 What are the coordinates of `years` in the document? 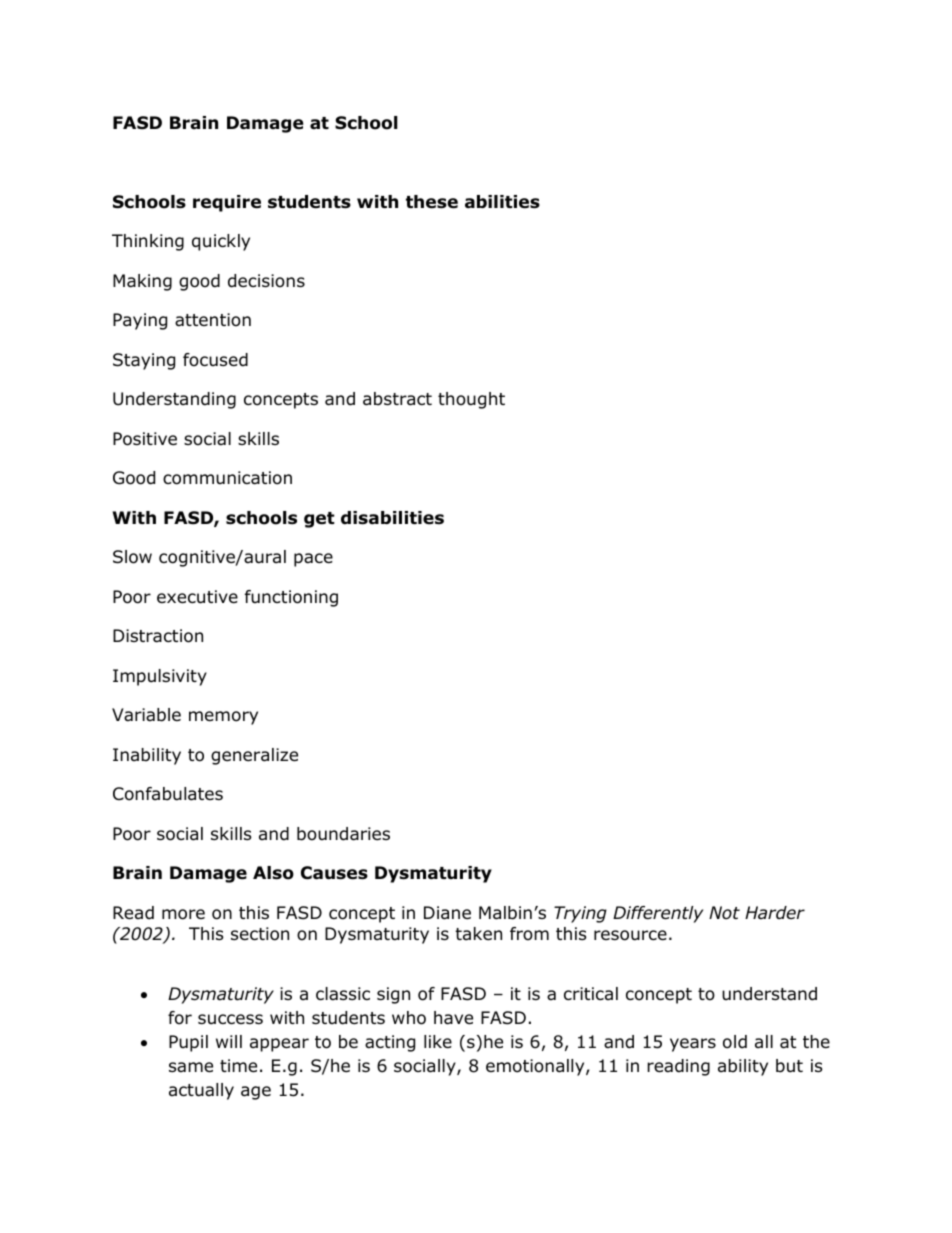 It's located at (693, 1045).
